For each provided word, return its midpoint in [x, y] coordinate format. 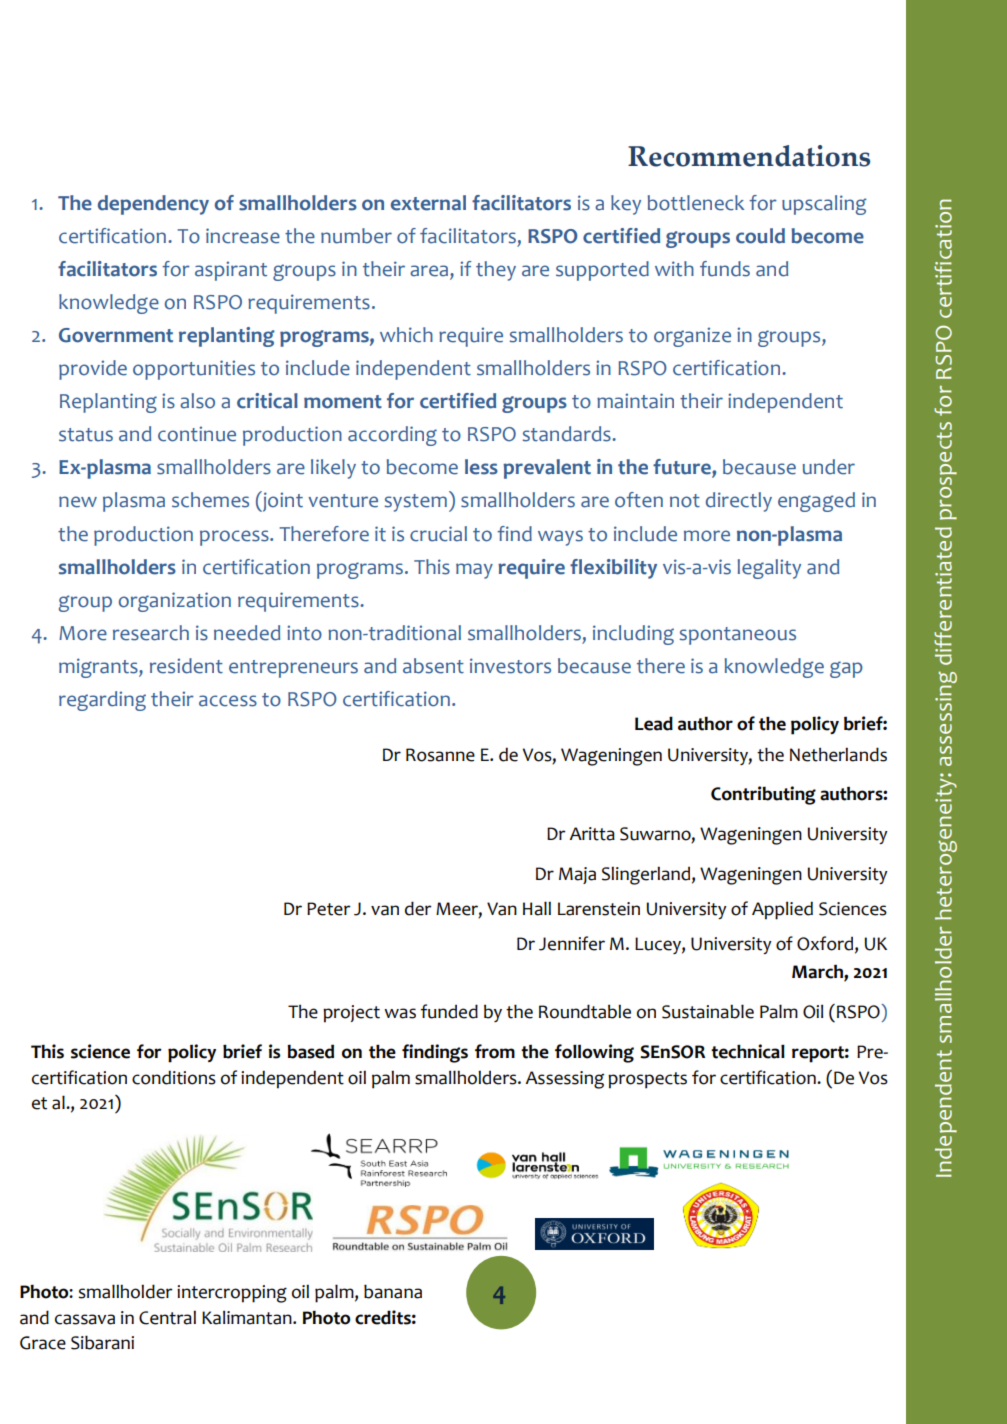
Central [167, 1318]
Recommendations [749, 156]
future [683, 468]
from [495, 1051]
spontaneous [737, 636]
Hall [537, 908]
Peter [329, 909]
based [310, 1051]
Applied [782, 910]
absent [433, 666]
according [392, 436]
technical [748, 1051]
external [428, 203]
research [151, 633]
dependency [153, 205]
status [86, 435]
